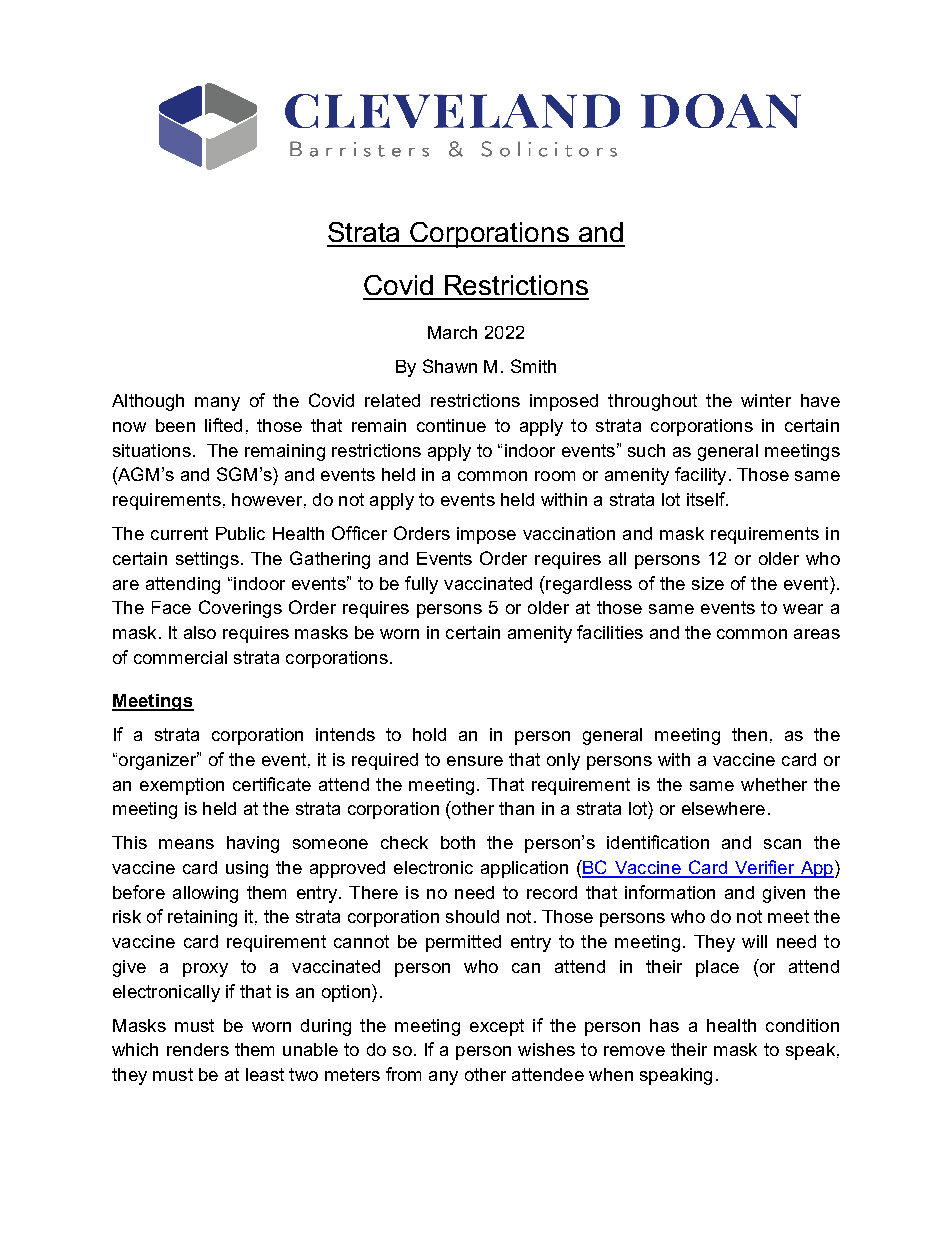 Image resolution: width=952 pixels, height=1233 pixels. What do you see at coordinates (217, 404) in the screenshot?
I see `many` at bounding box center [217, 404].
